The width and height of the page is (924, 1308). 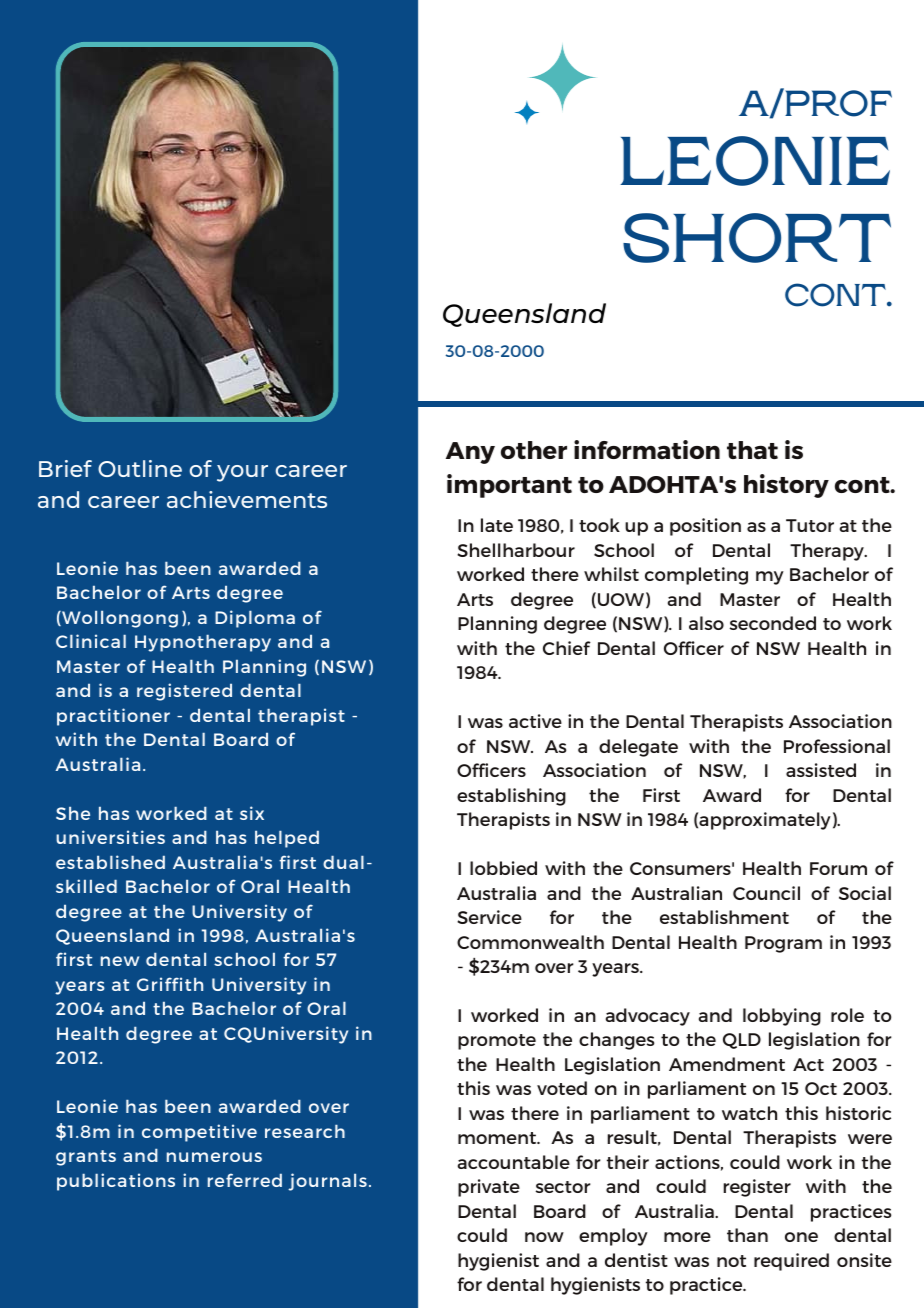 I want to click on publications, so click(x=116, y=1182).
